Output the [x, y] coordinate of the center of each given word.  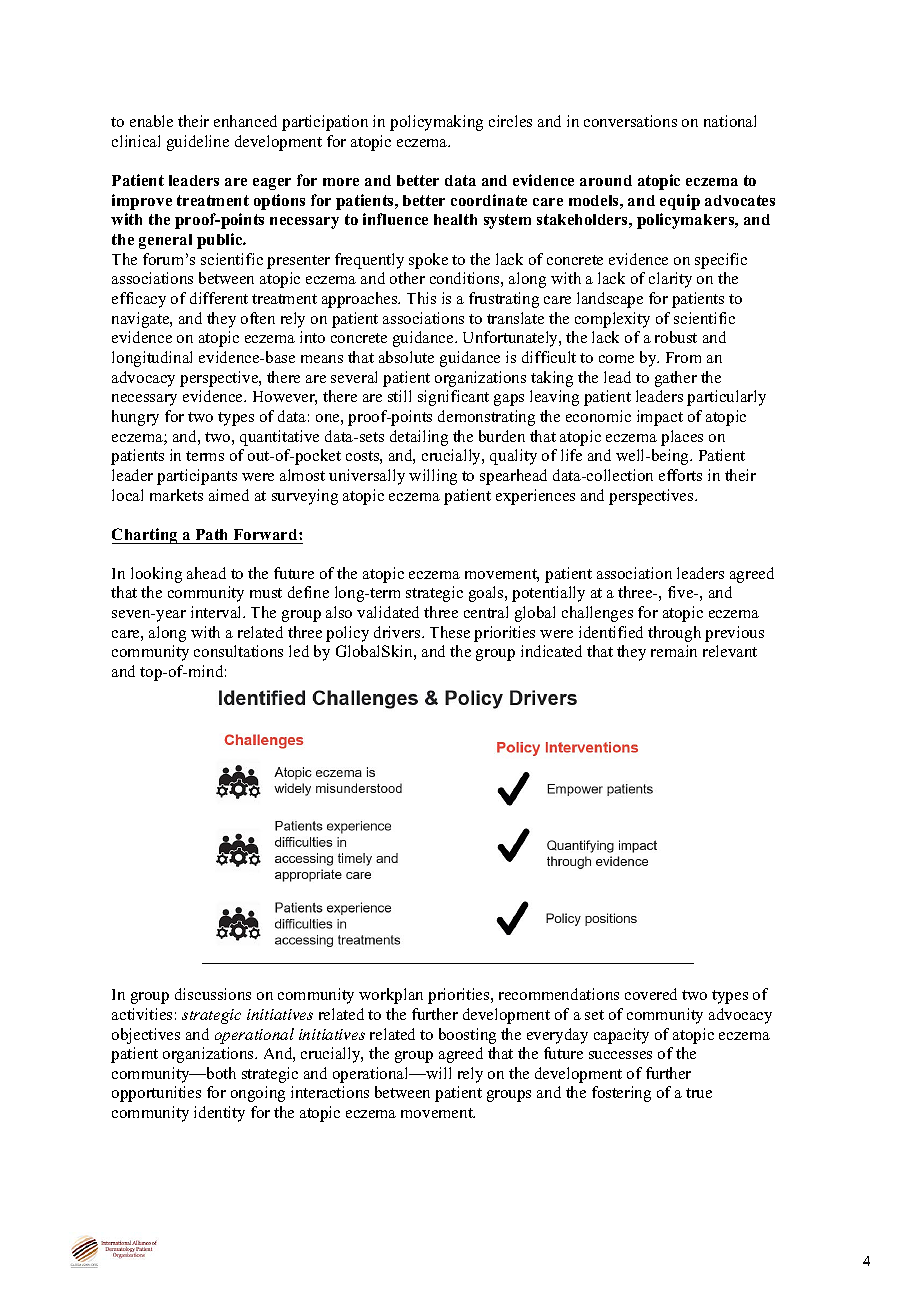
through [674, 634]
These [450, 632]
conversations [630, 121]
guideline [198, 143]
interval [218, 612]
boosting [467, 1036]
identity [219, 1114]
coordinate [489, 200]
